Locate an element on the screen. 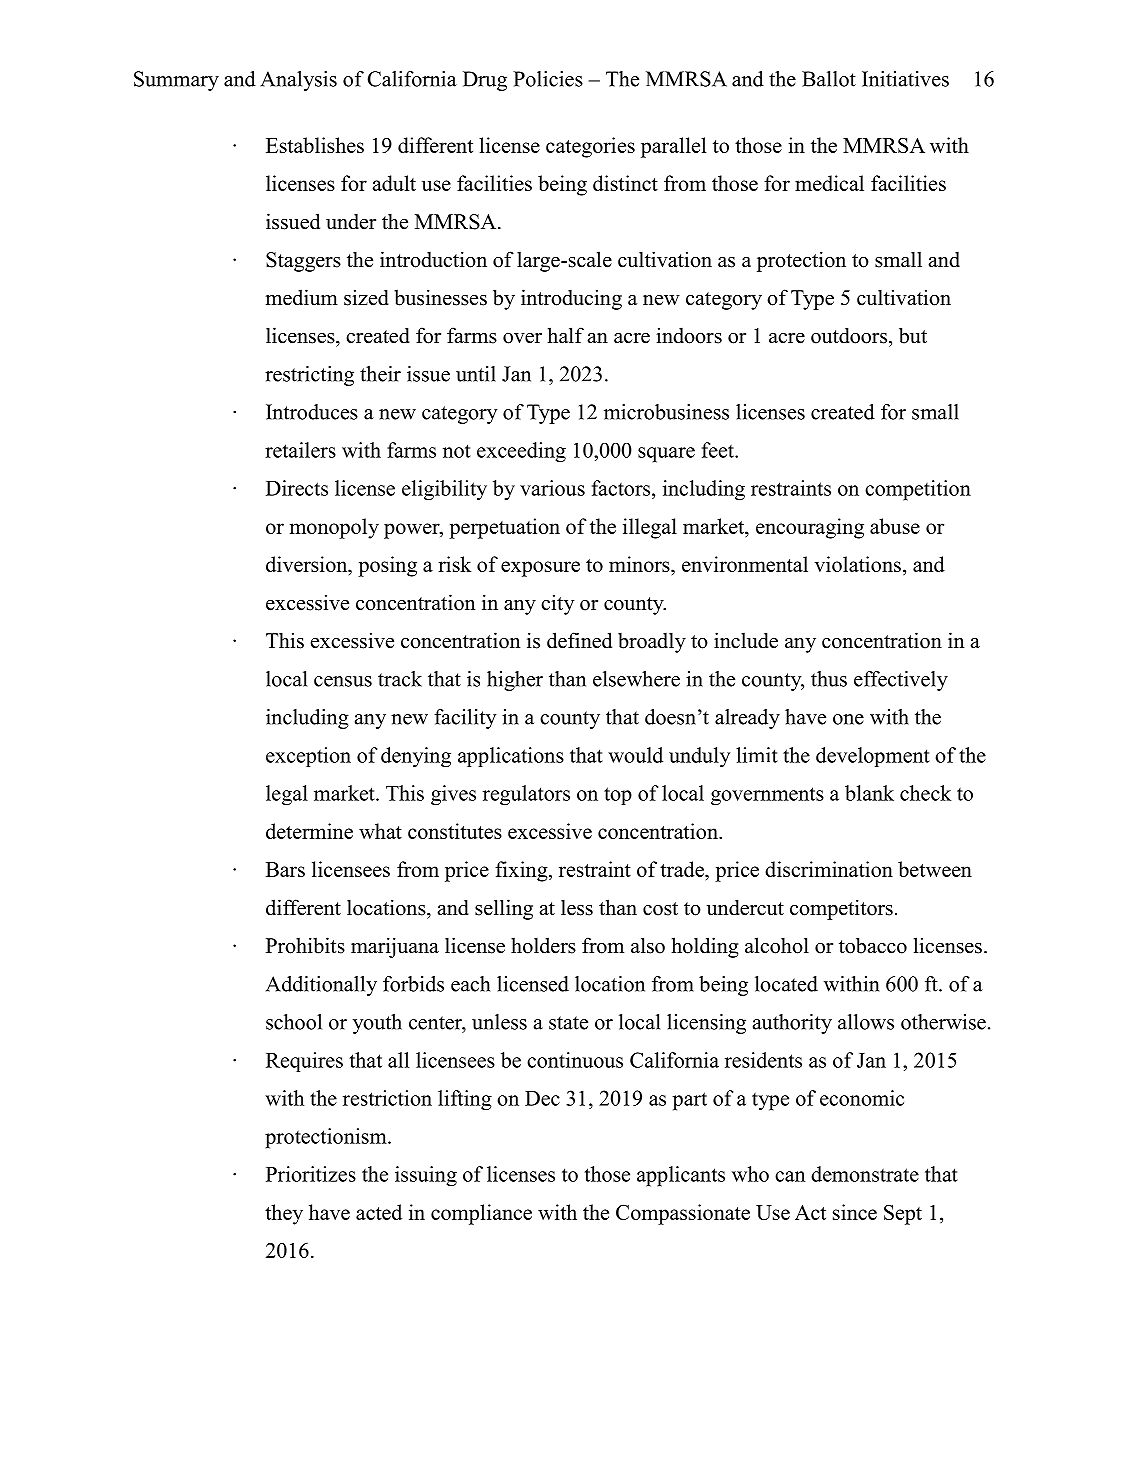 Image resolution: width=1127 pixels, height=1458 pixels. various is located at coordinates (552, 488).
